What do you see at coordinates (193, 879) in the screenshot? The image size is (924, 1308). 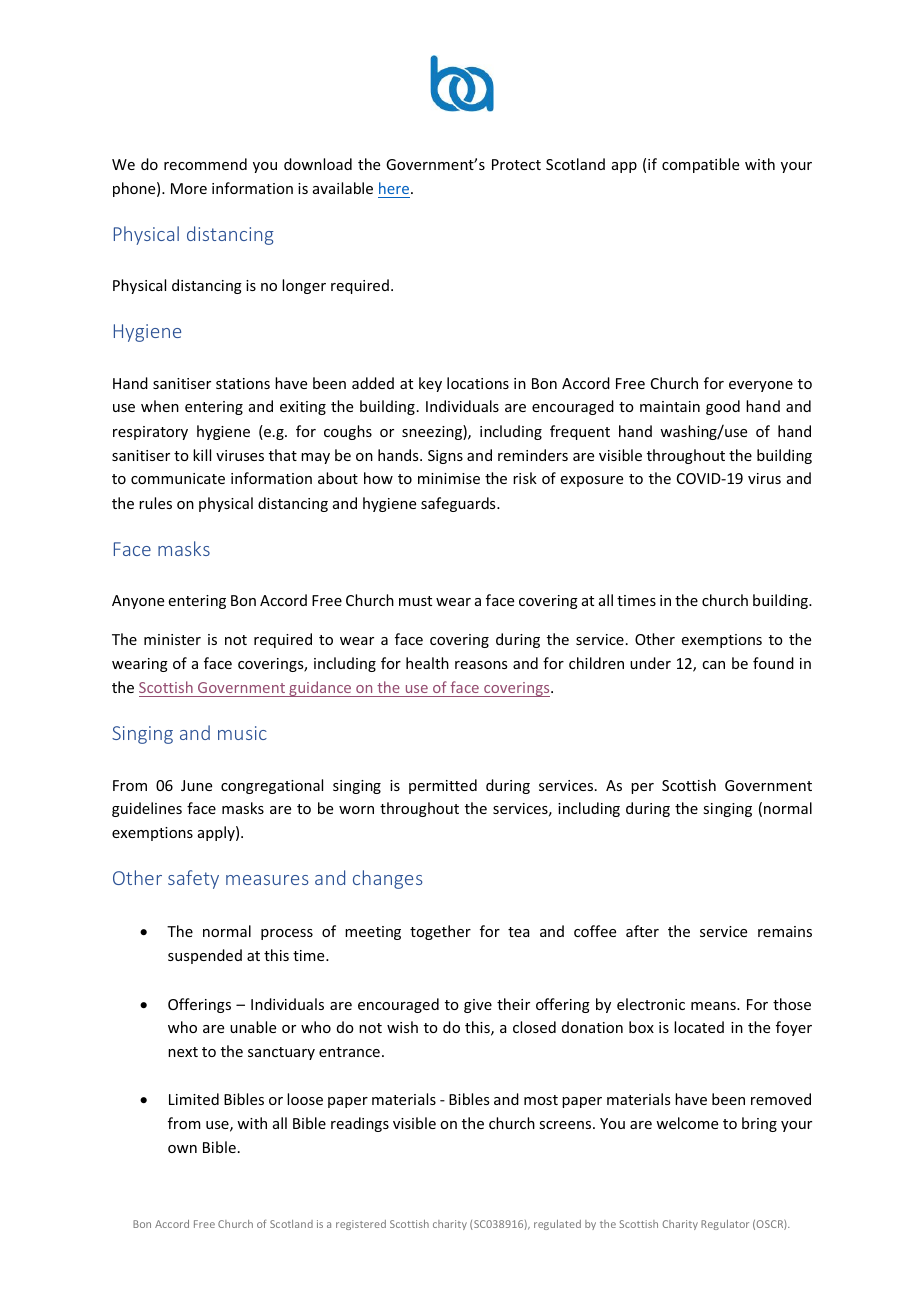 I see `safety` at bounding box center [193, 879].
